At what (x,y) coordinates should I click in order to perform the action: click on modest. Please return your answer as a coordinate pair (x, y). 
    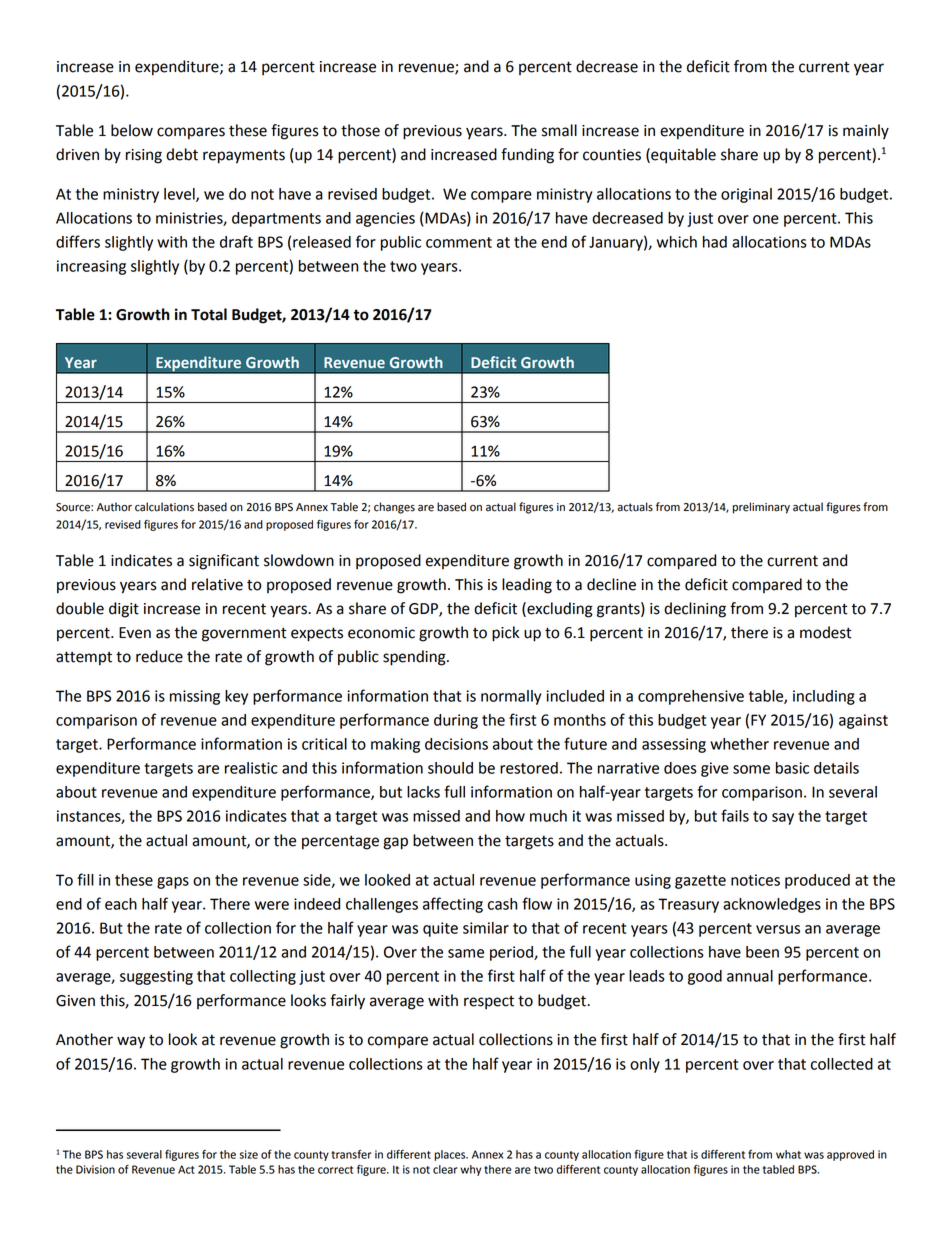
    Looking at the image, I should click on (826, 632).
